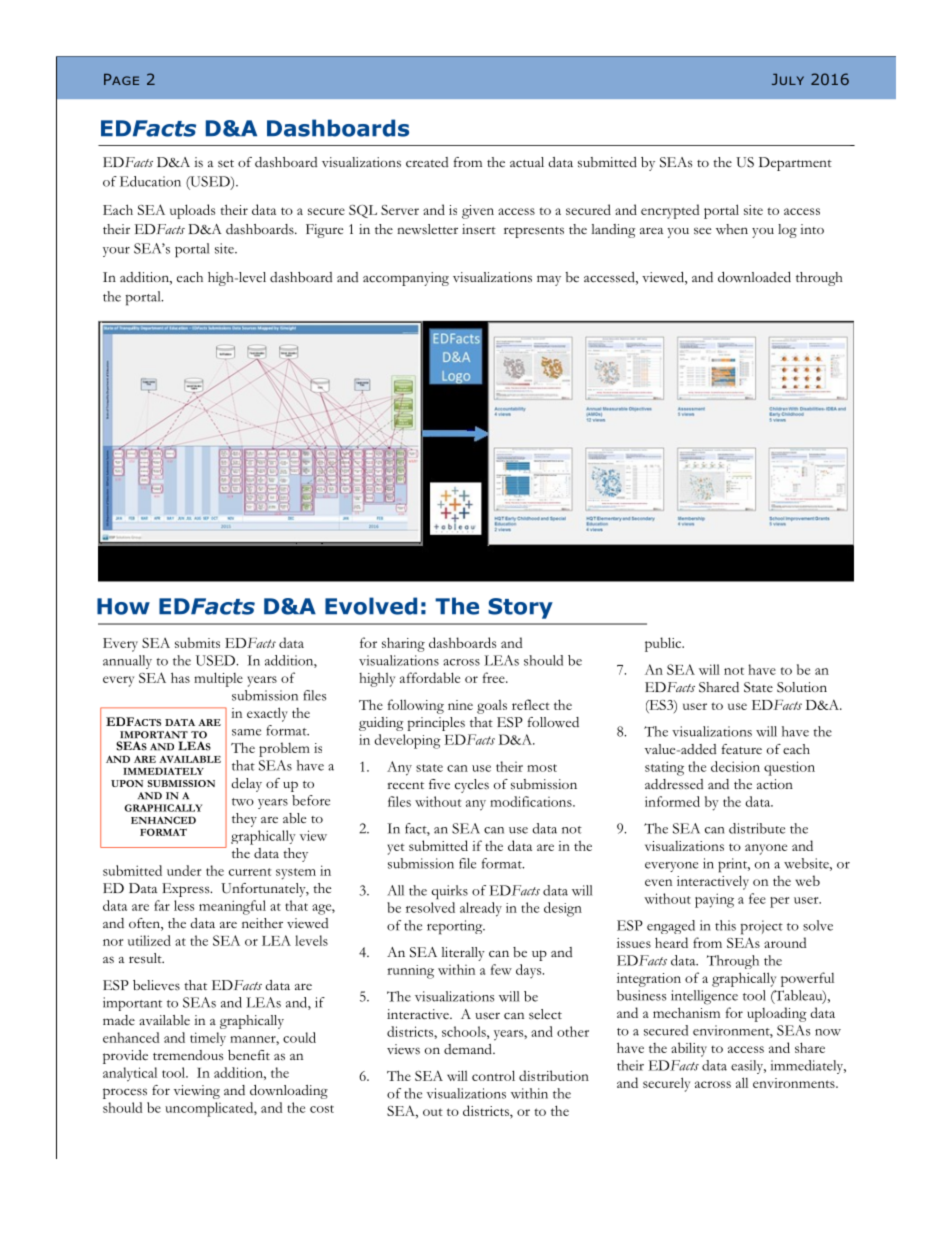  What do you see at coordinates (197, 642) in the image?
I see `submits` at bounding box center [197, 642].
